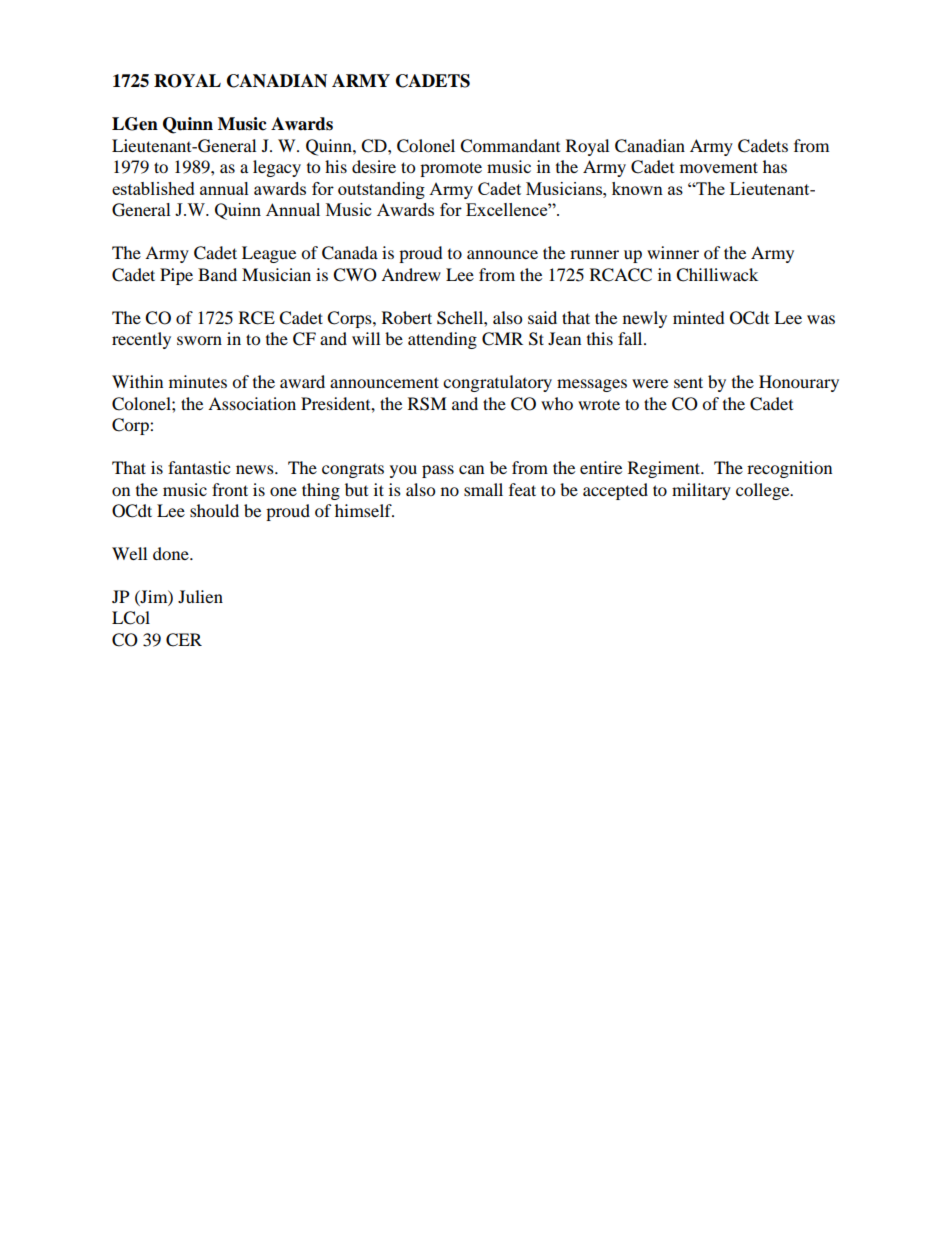 This screenshot has width=952, height=1233. I want to click on legacy, so click(277, 168).
